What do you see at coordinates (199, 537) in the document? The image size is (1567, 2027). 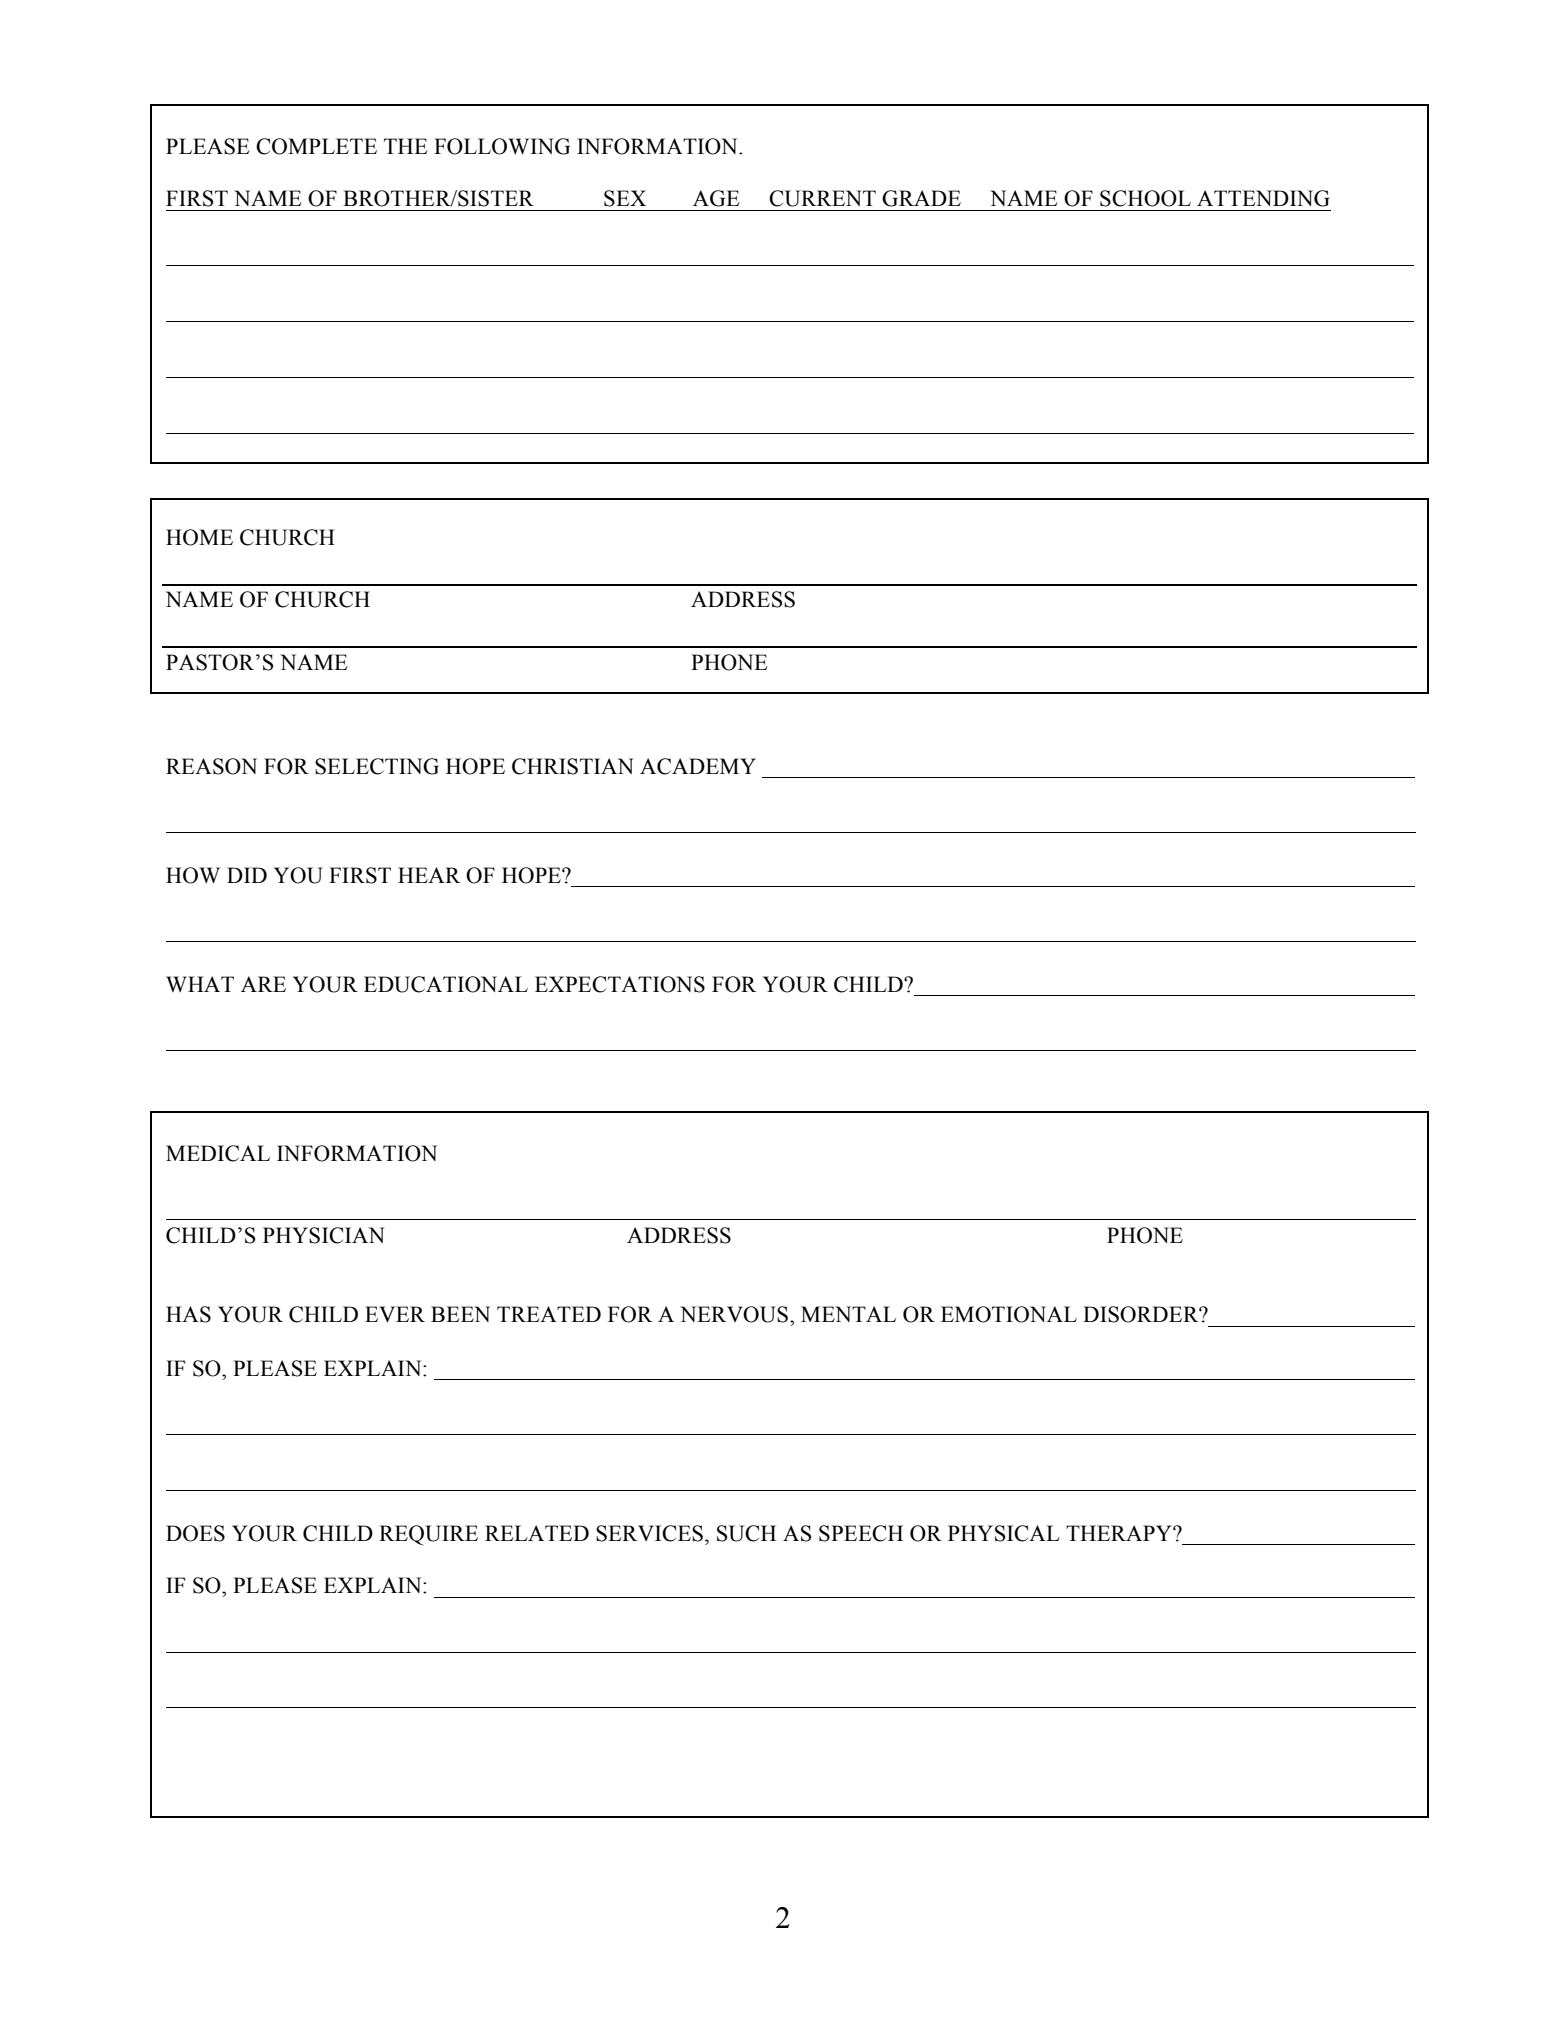 I see `HOME` at bounding box center [199, 537].
